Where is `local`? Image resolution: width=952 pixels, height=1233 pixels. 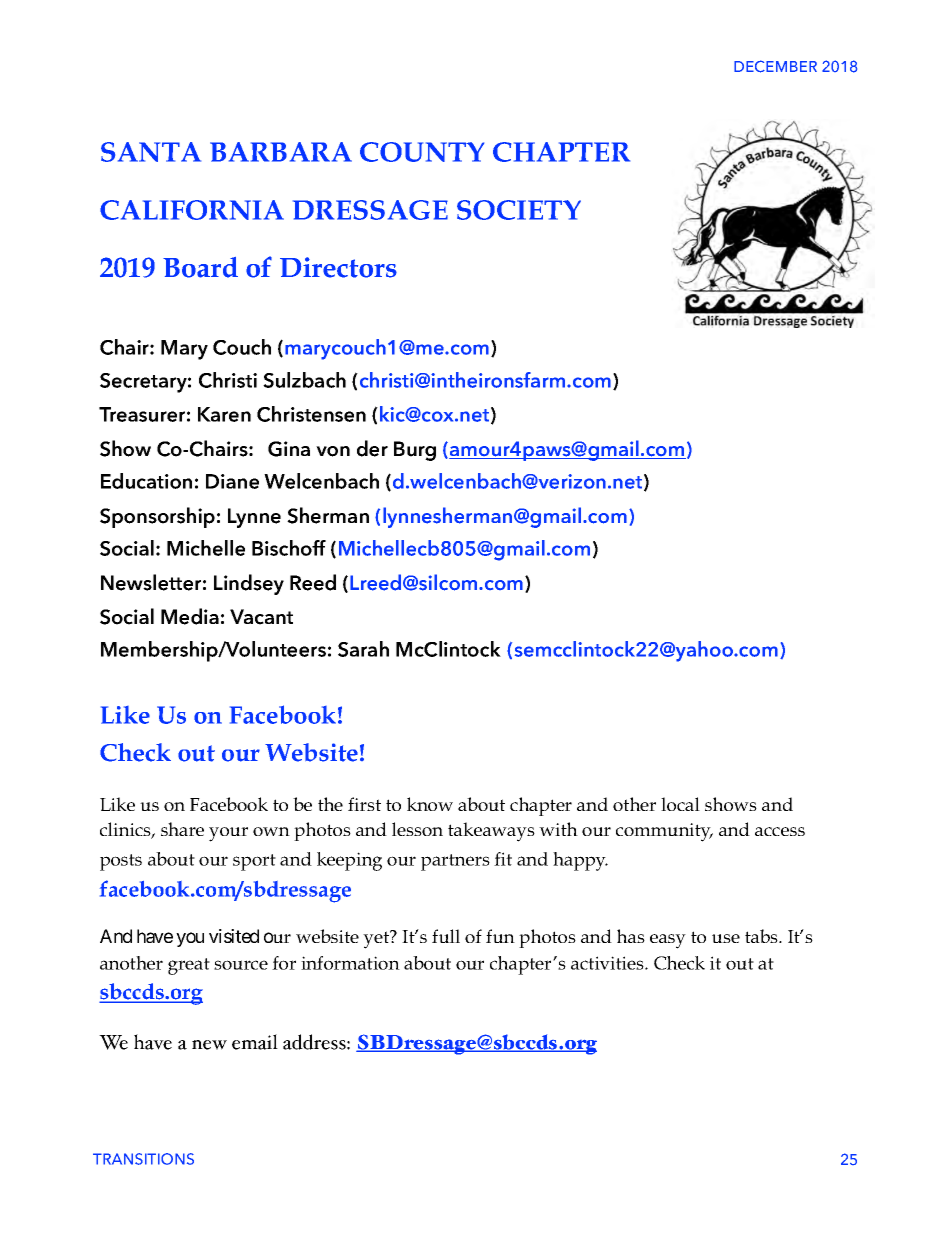 local is located at coordinates (680, 804).
